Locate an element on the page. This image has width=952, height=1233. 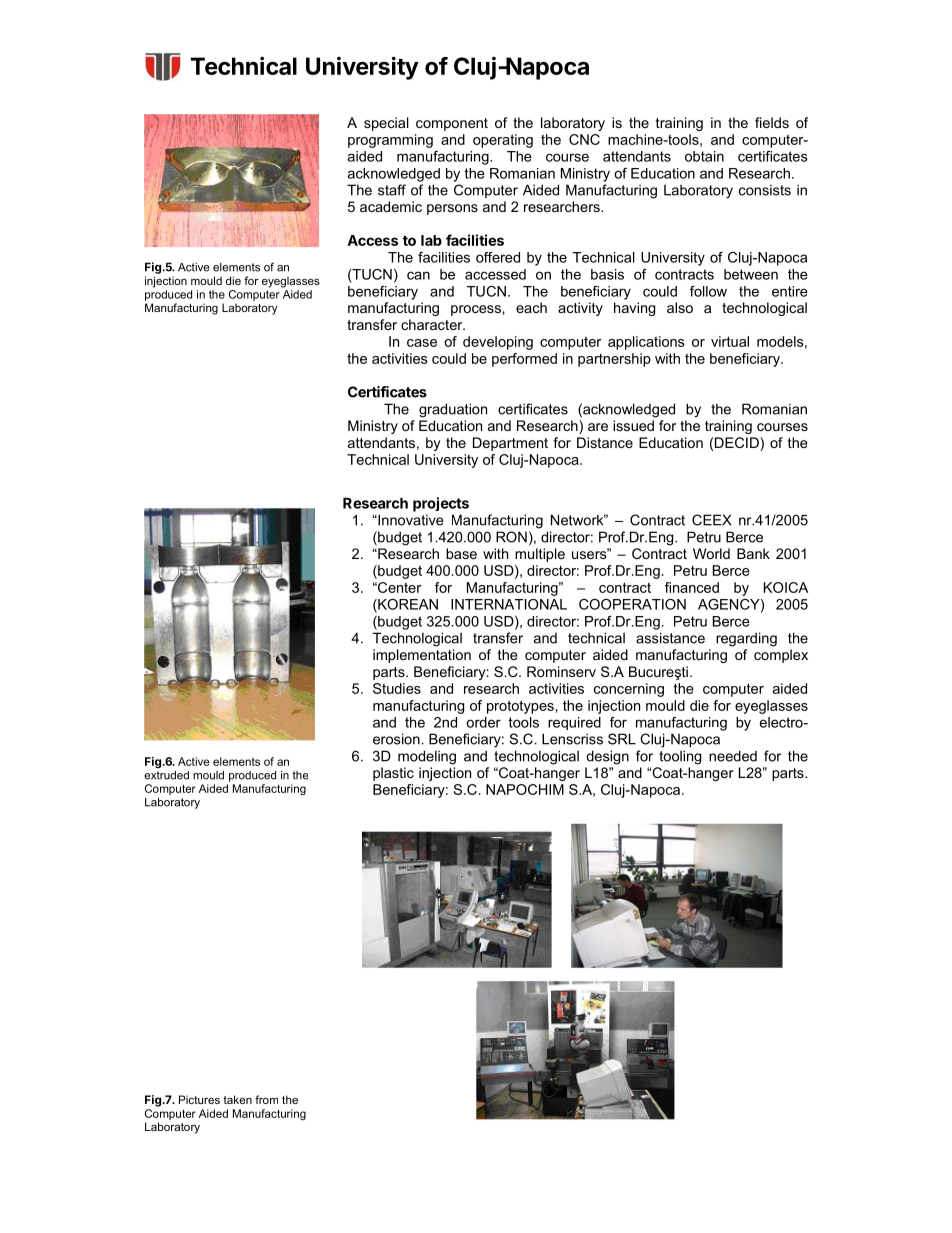
Innovative is located at coordinates (410, 520).
